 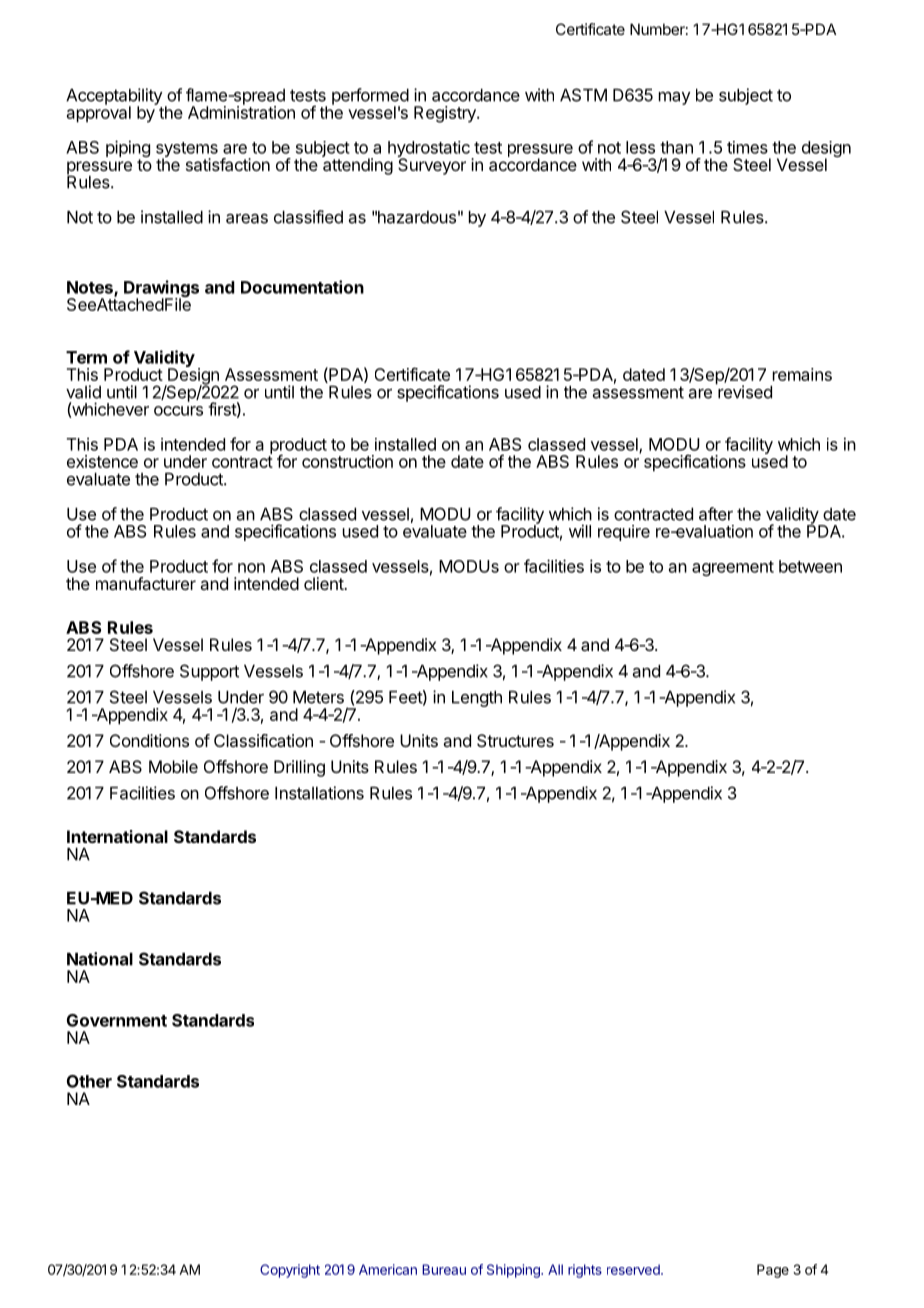 What do you see at coordinates (446, 114) in the screenshot?
I see `Registry` at bounding box center [446, 114].
